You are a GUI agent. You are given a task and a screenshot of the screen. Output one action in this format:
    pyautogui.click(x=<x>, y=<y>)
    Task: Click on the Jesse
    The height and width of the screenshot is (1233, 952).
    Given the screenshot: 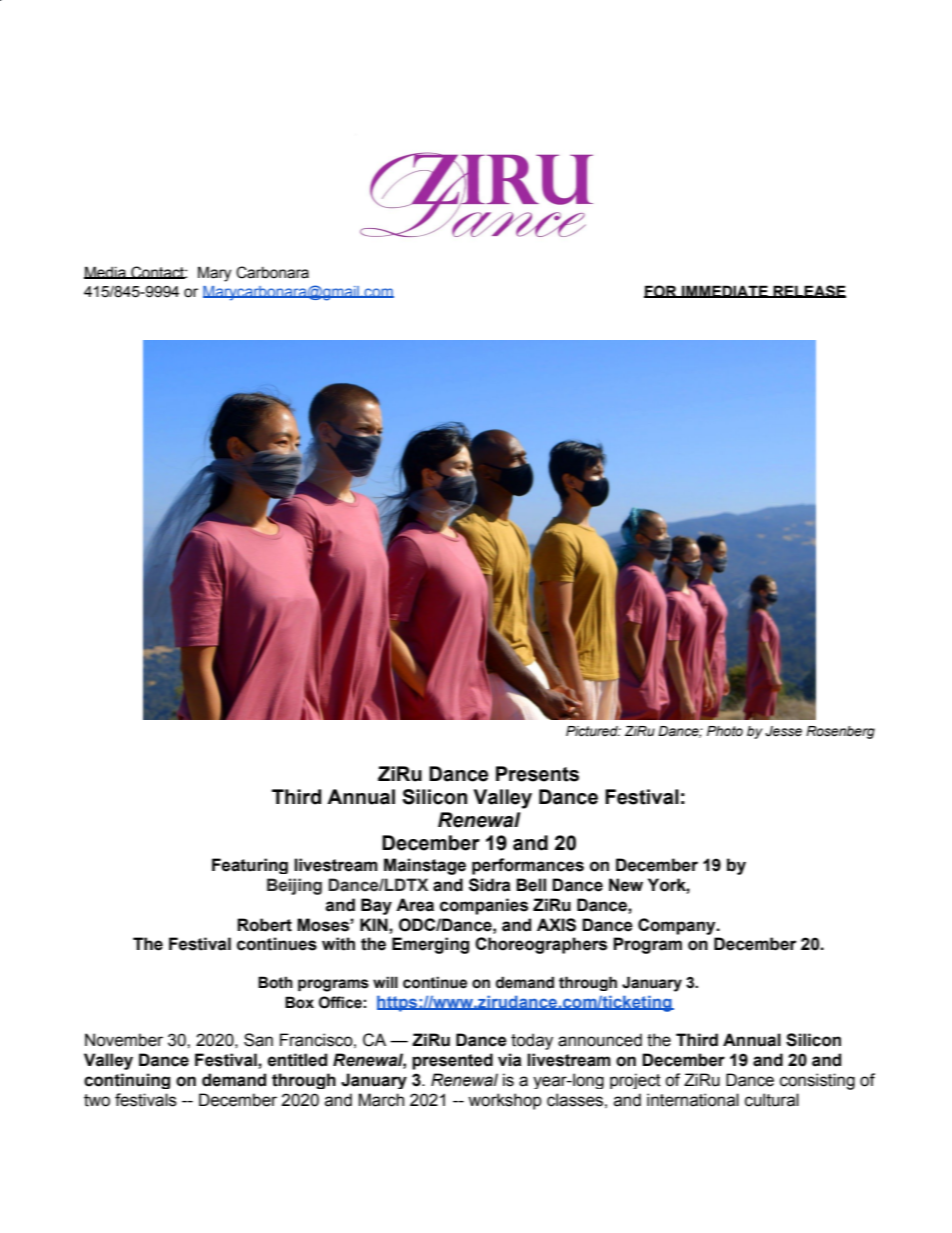 What is the action you would take?
    pyautogui.click(x=783, y=731)
